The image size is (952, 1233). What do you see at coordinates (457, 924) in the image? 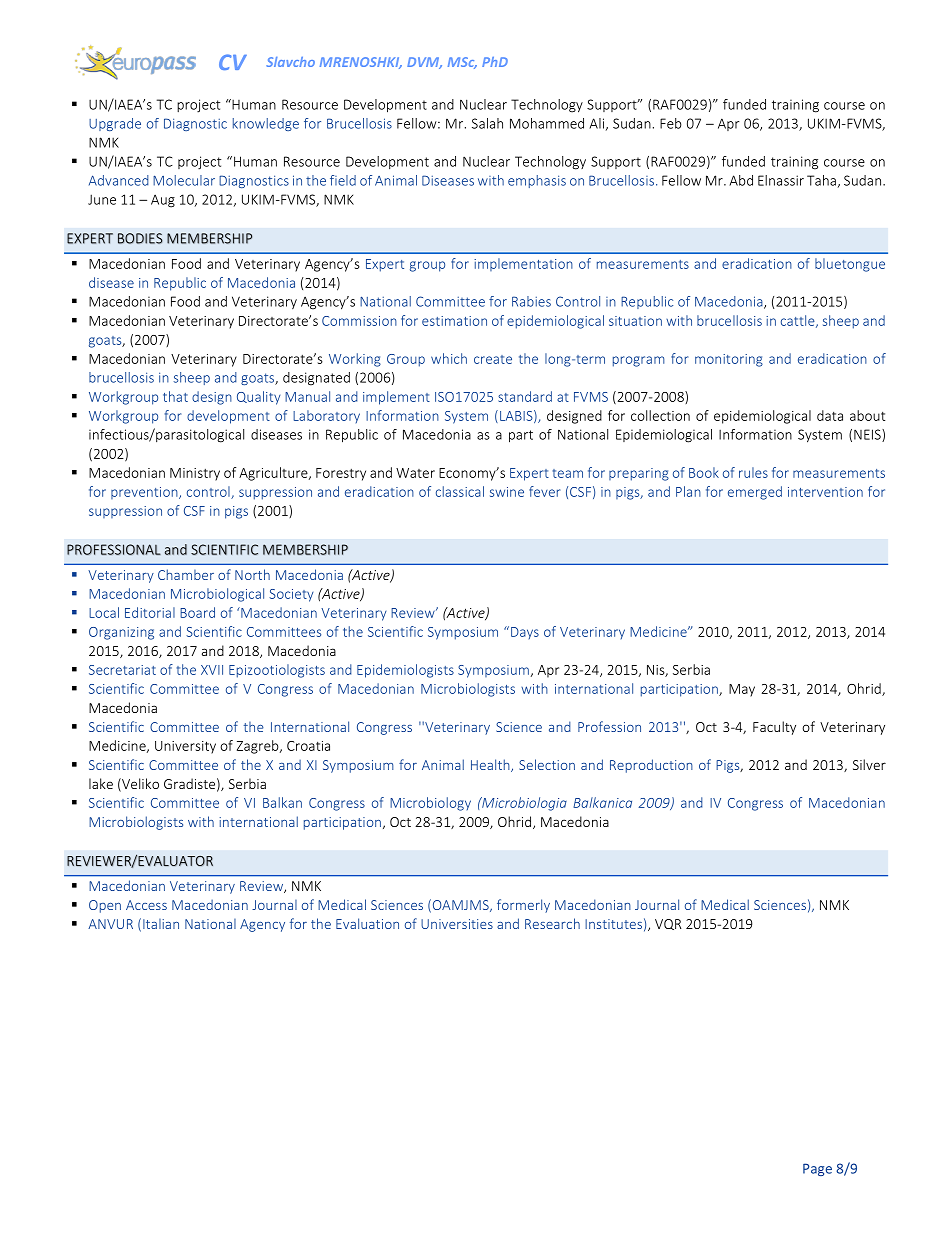
I see `Universities` at bounding box center [457, 924].
